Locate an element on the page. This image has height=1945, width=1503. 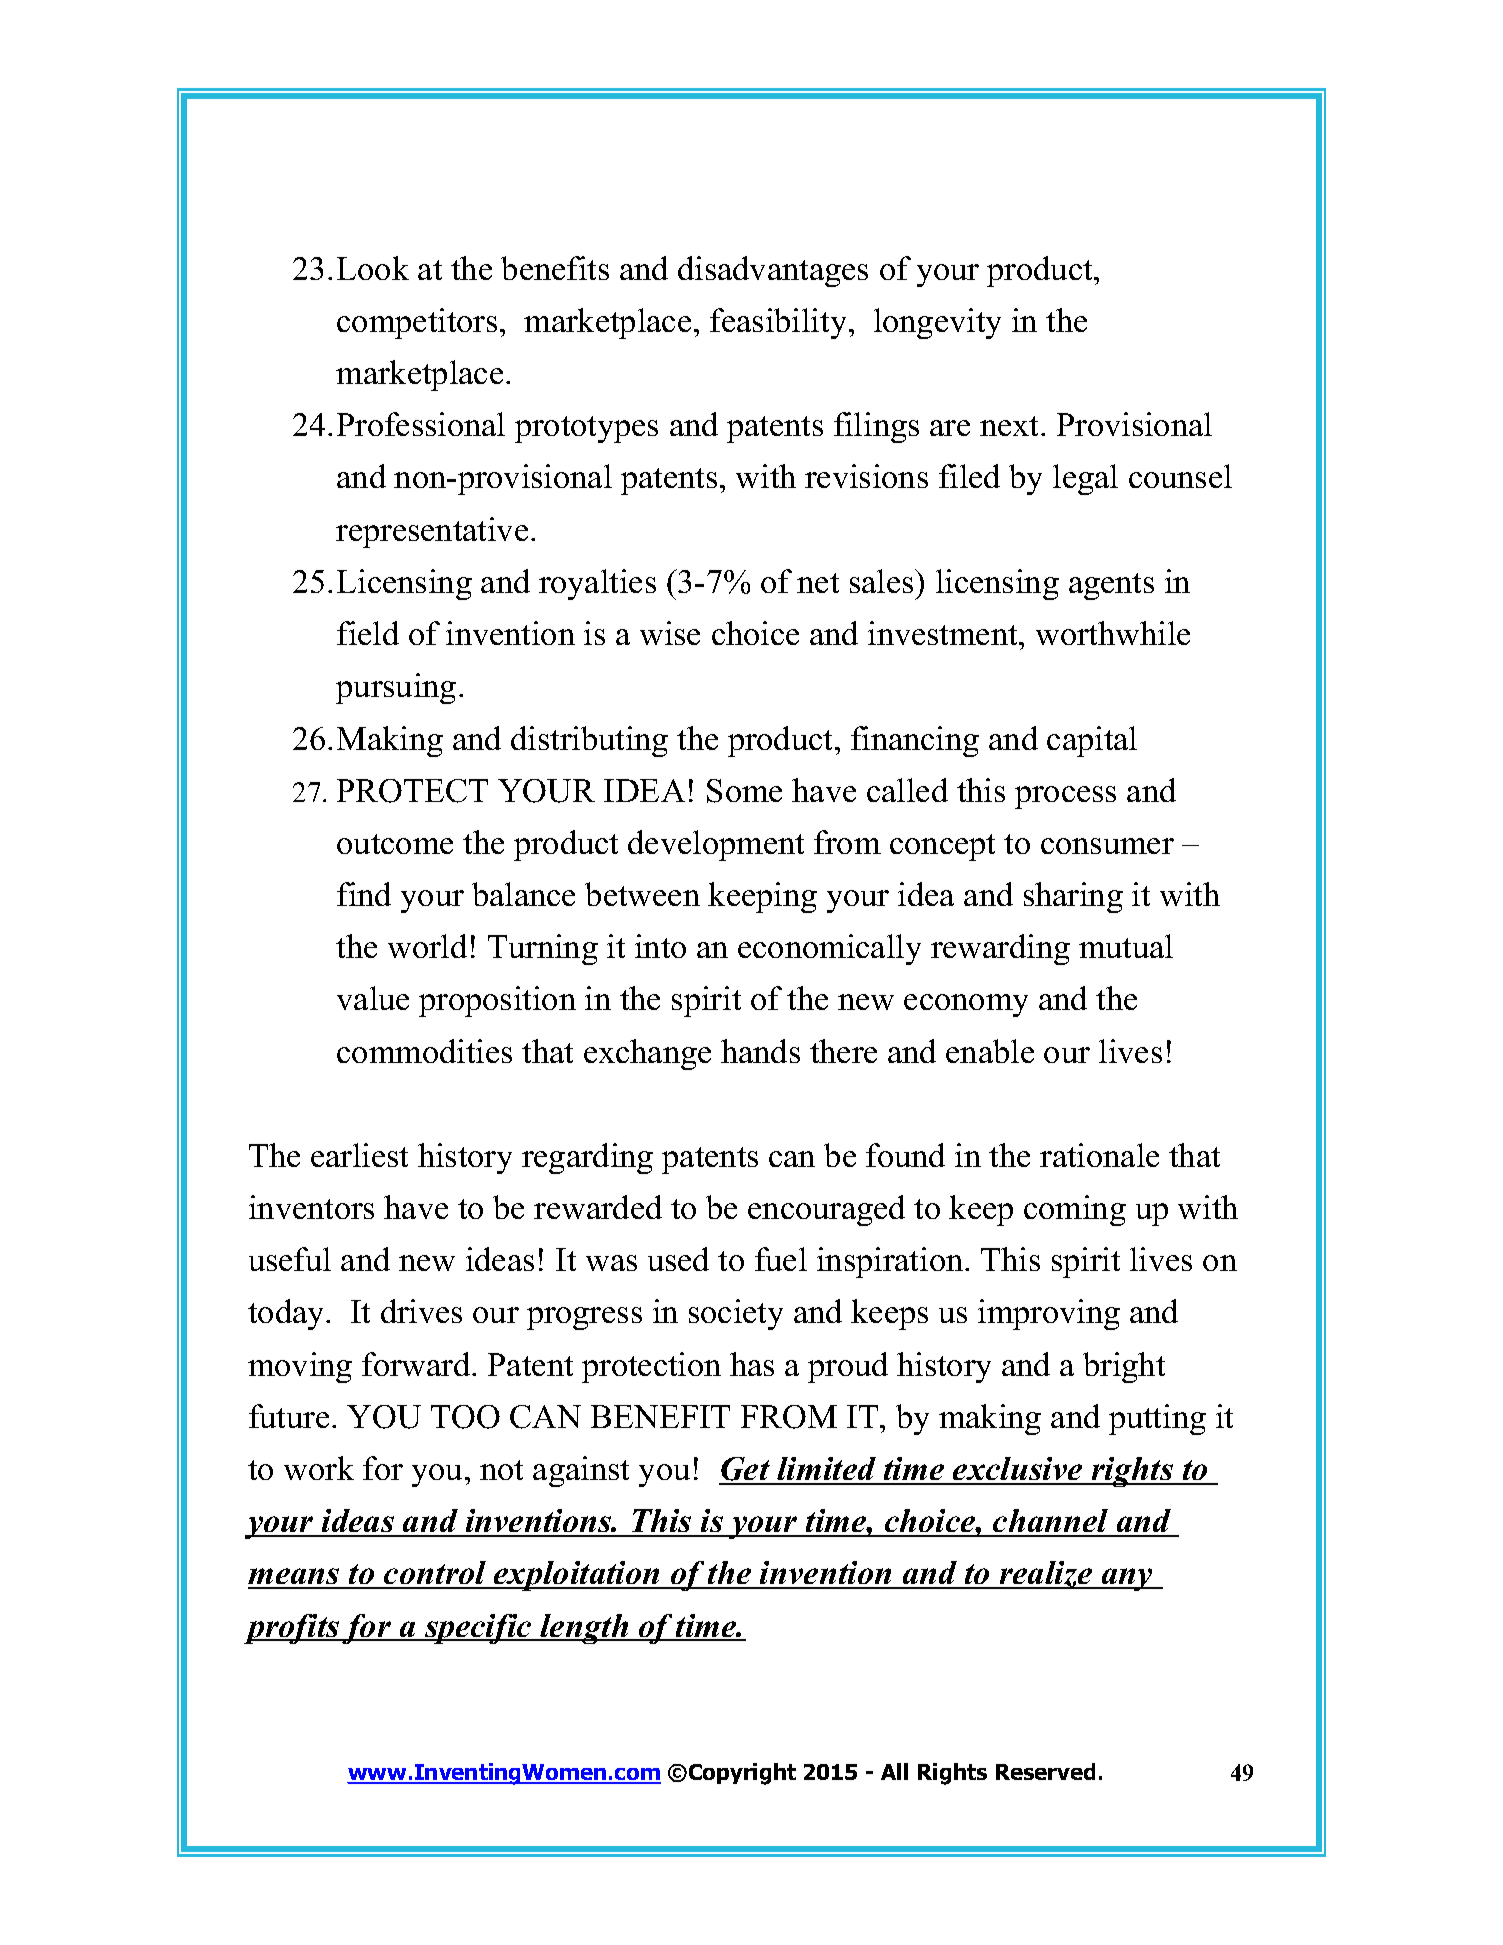
coming is located at coordinates (1075, 1210).
